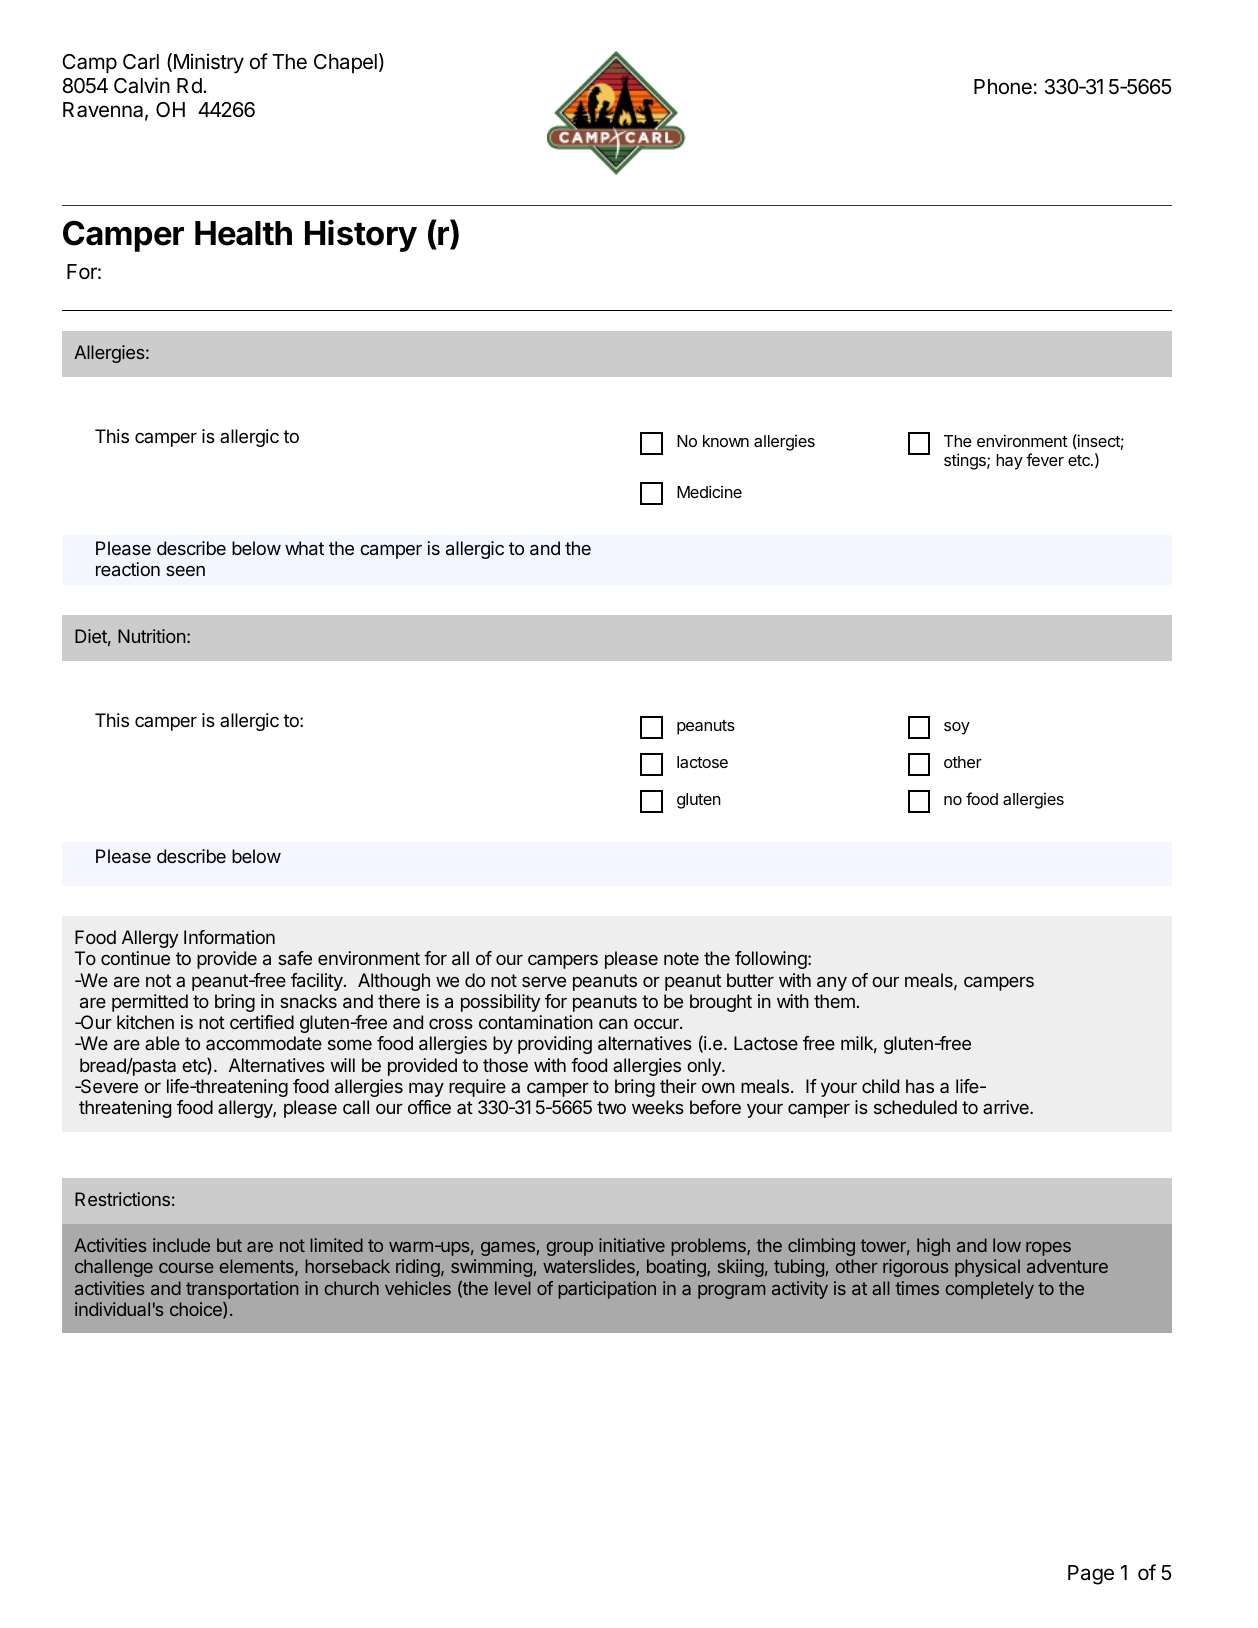 The width and height of the image is (1258, 1628). I want to click on accommodate, so click(264, 1043).
